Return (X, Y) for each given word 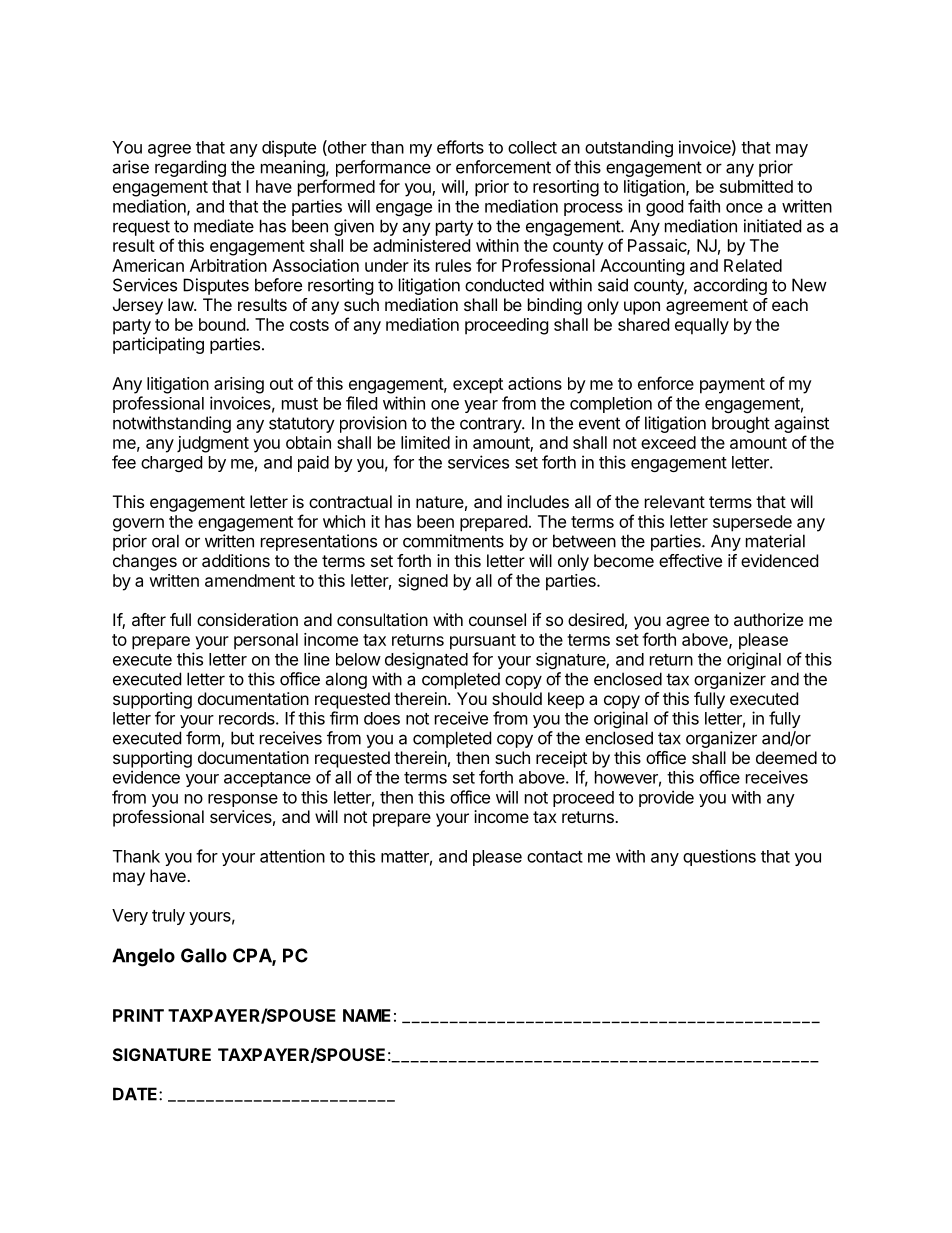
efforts (460, 147)
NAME (367, 1015)
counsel (497, 619)
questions (719, 857)
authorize (768, 619)
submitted (756, 186)
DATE (136, 1094)
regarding (190, 168)
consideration (247, 619)
